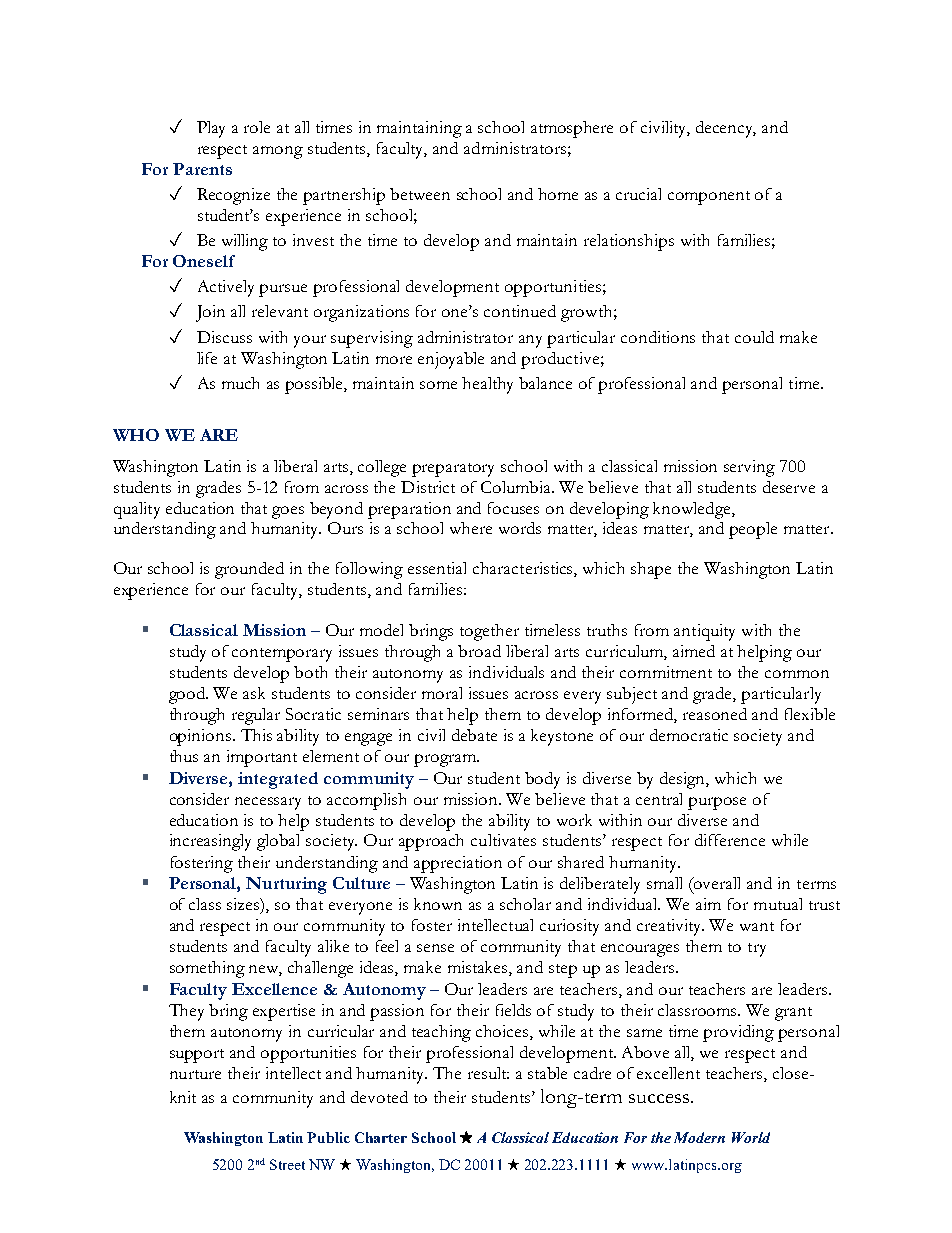 The height and width of the page is (1233, 952). Describe the element at coordinates (458, 864) in the page. I see `appreciation` at that location.
